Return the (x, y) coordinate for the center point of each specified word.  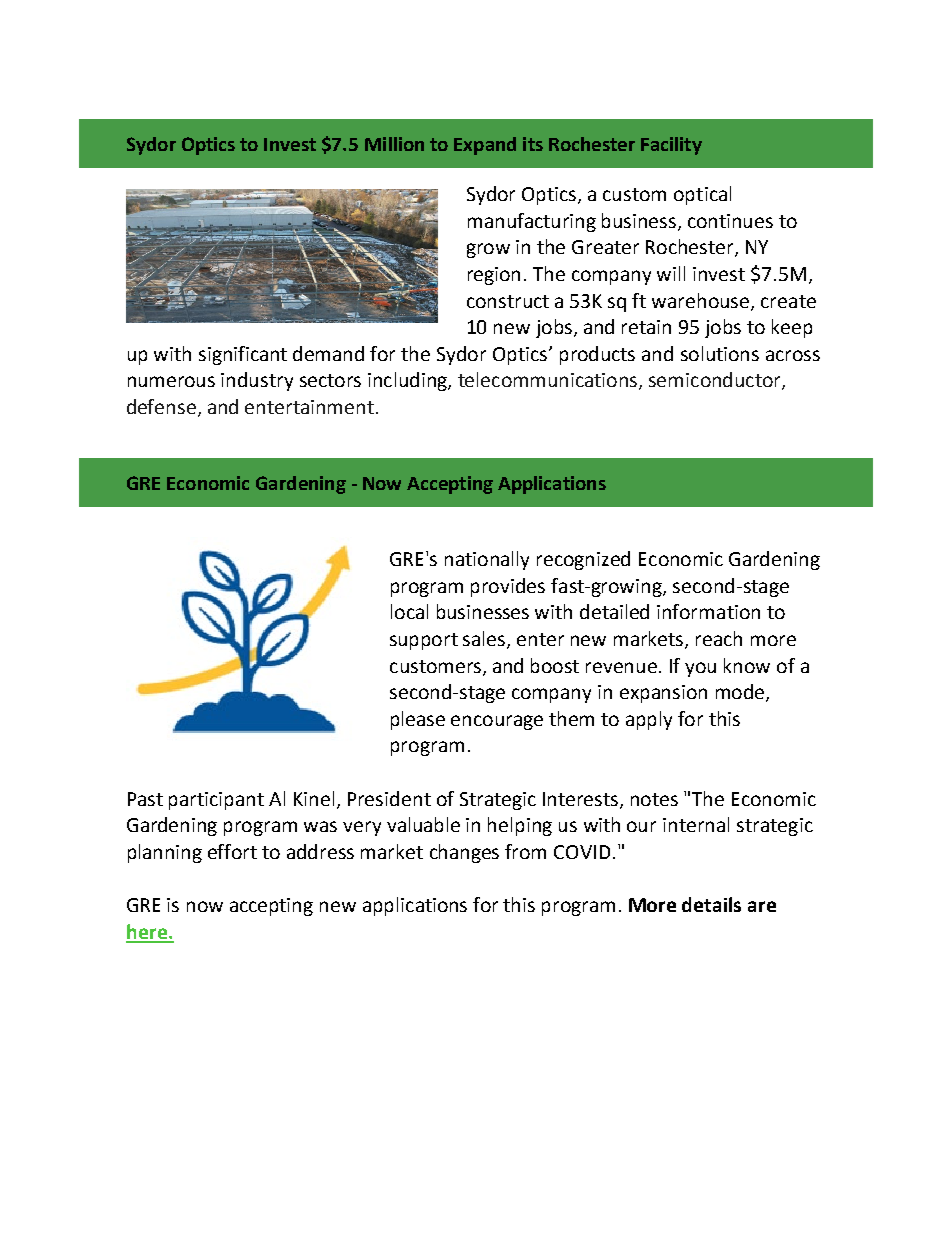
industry (257, 381)
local (409, 611)
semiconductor (716, 381)
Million (394, 144)
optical (702, 195)
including (408, 381)
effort (232, 851)
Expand (485, 146)
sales (485, 640)
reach (719, 638)
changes (464, 853)
